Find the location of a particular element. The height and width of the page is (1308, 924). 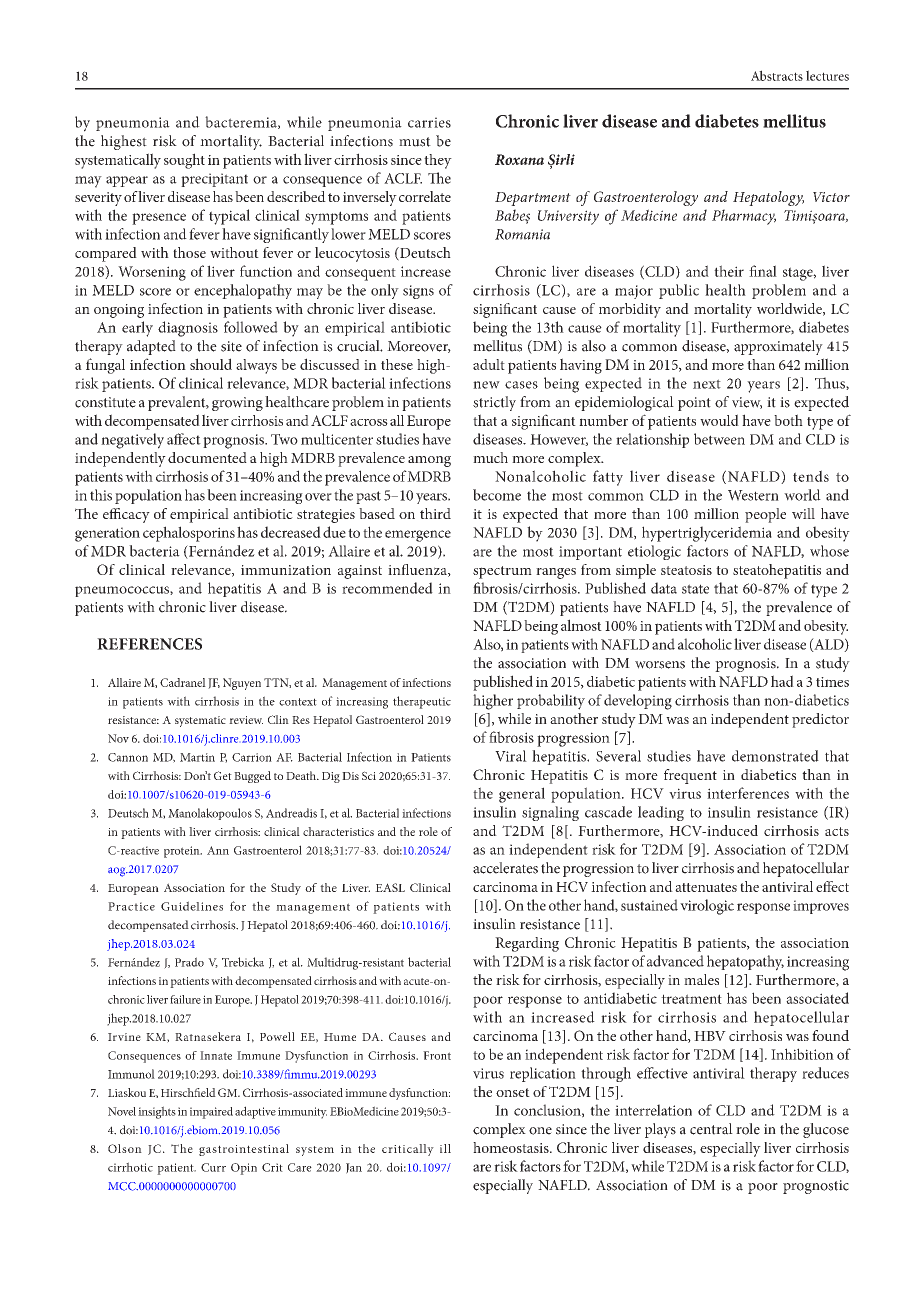

sought is located at coordinates (184, 161).
